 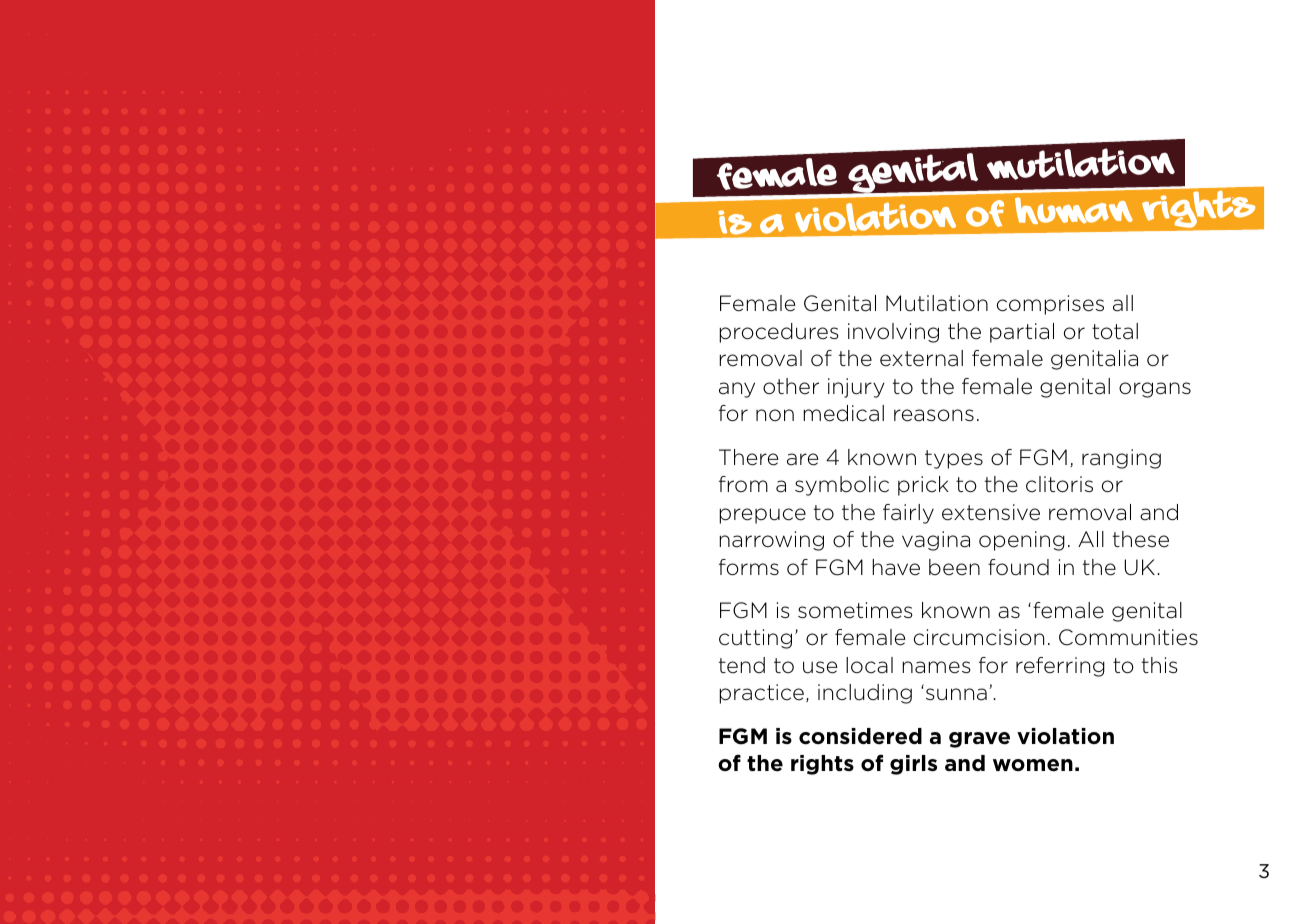 What do you see at coordinates (771, 541) in the screenshot?
I see `narrowing` at bounding box center [771, 541].
